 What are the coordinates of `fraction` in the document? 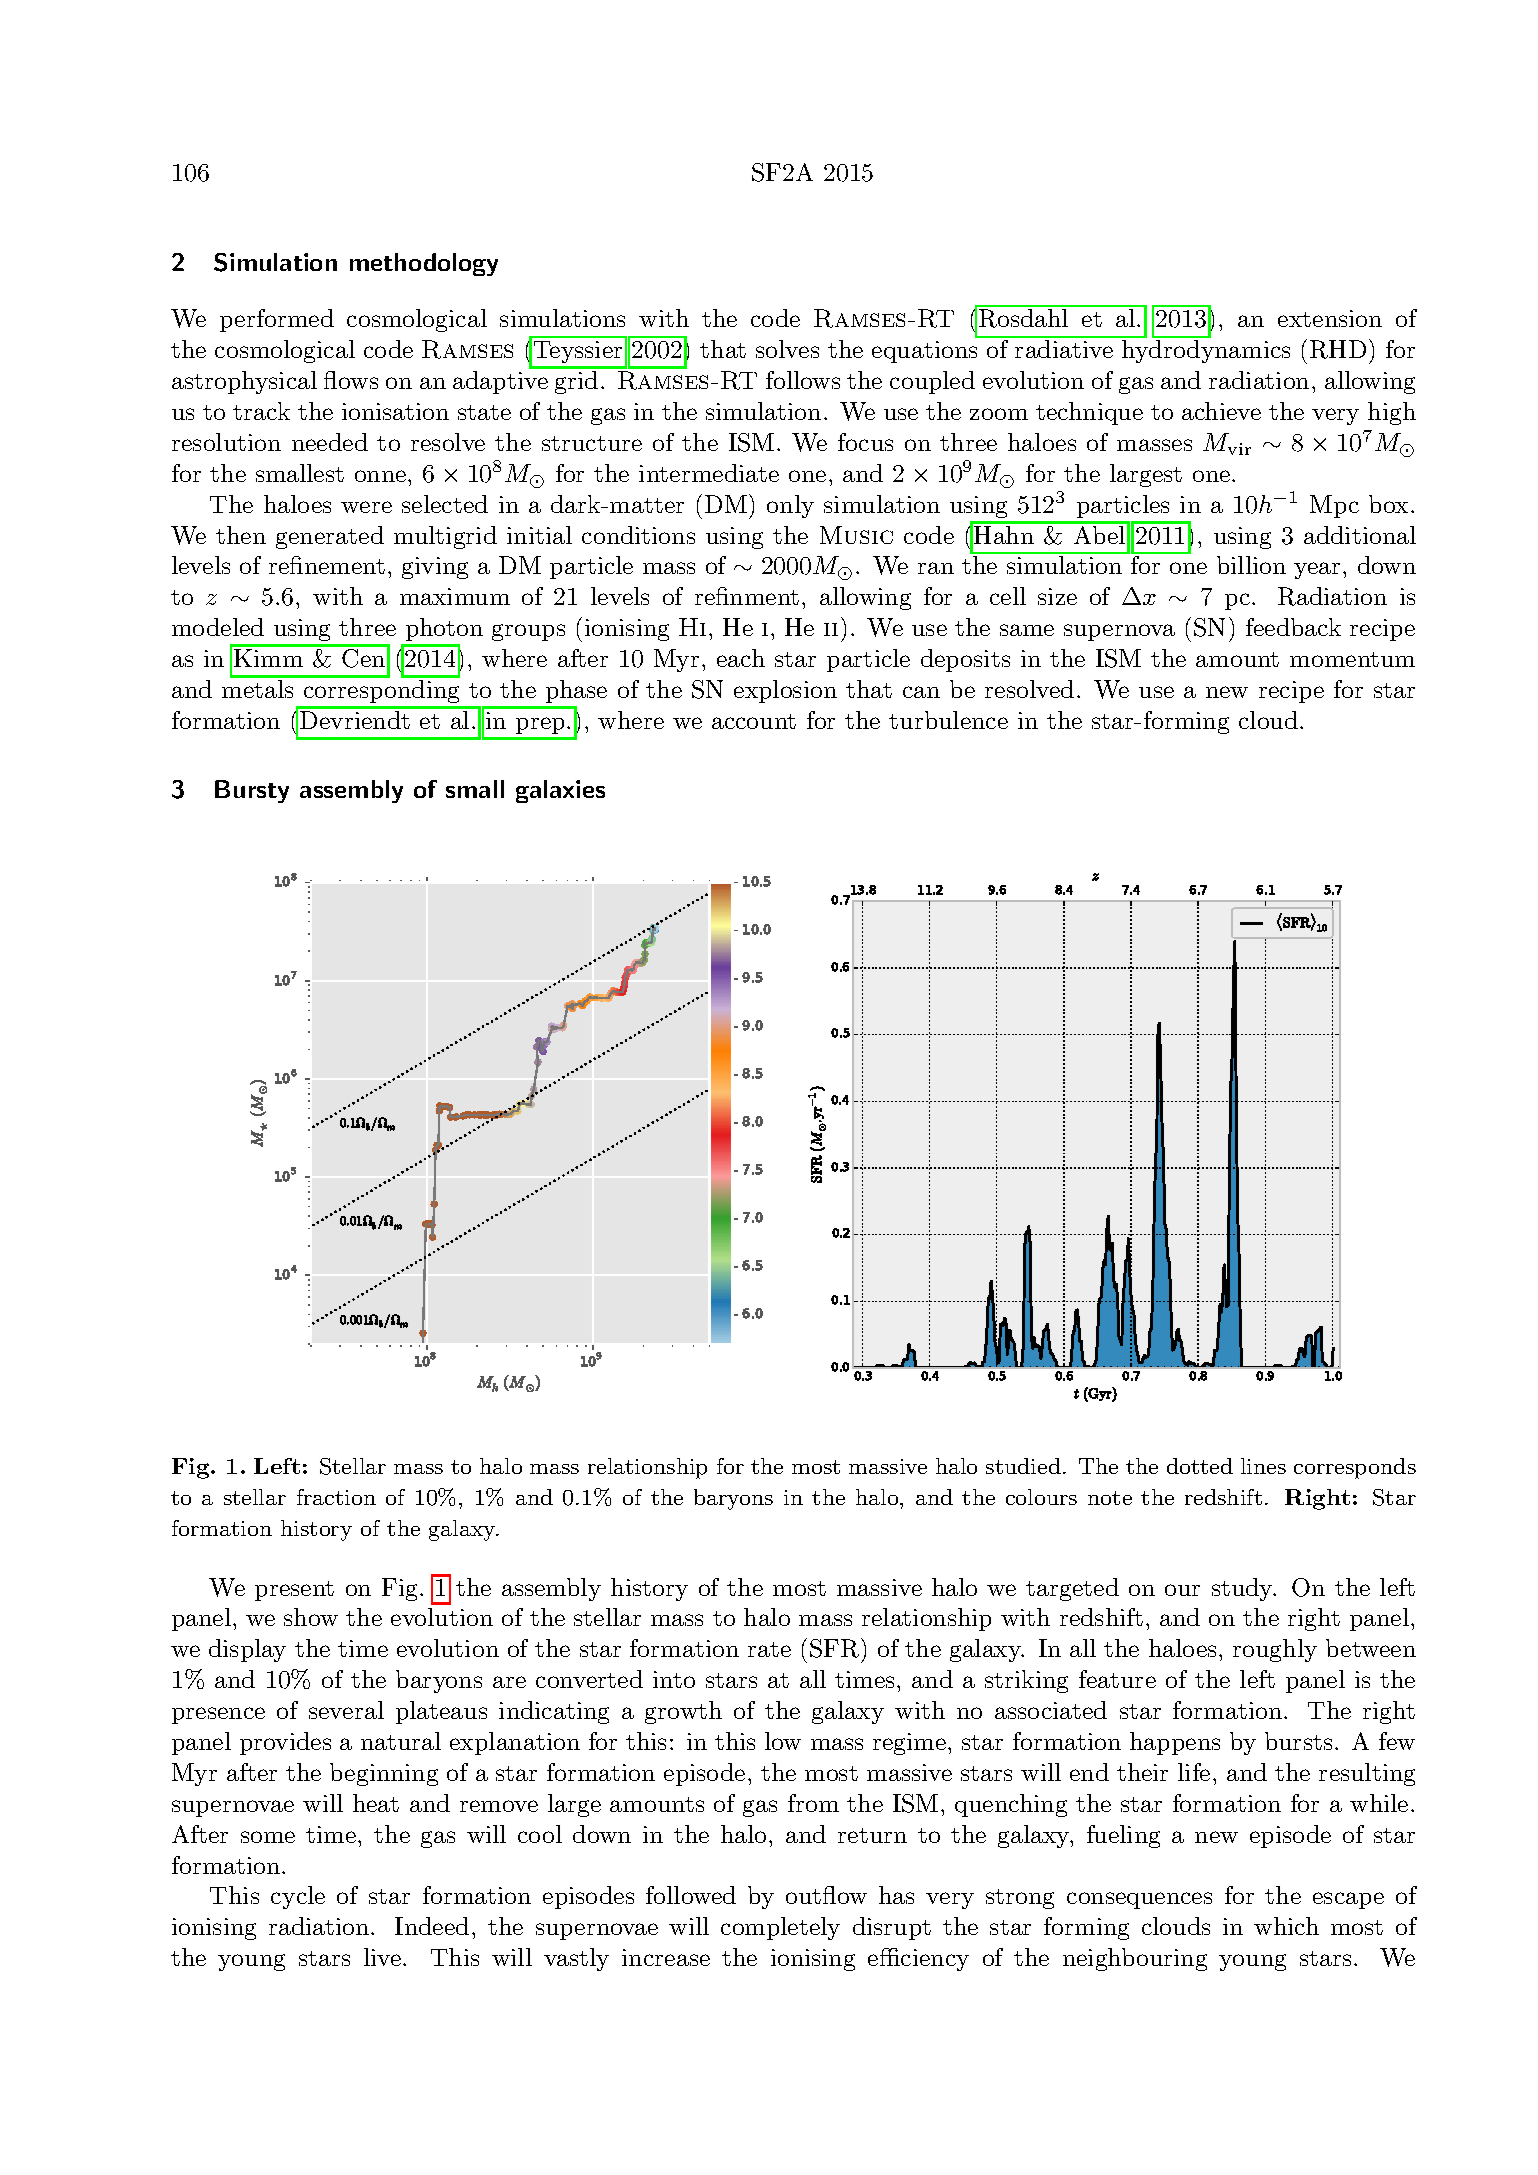 It's located at (336, 1497).
